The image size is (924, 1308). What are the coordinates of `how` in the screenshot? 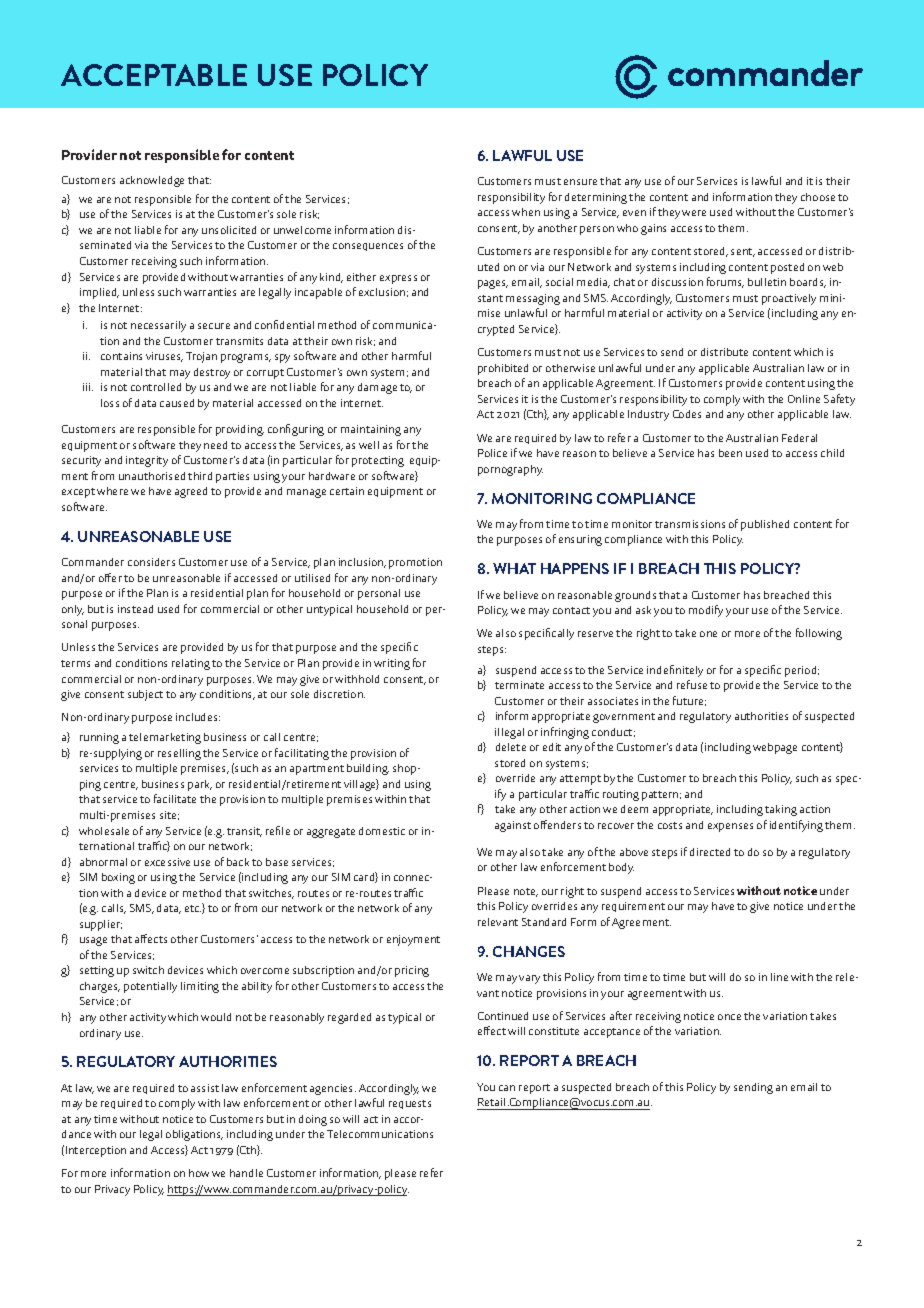 It's located at (199, 1173).
